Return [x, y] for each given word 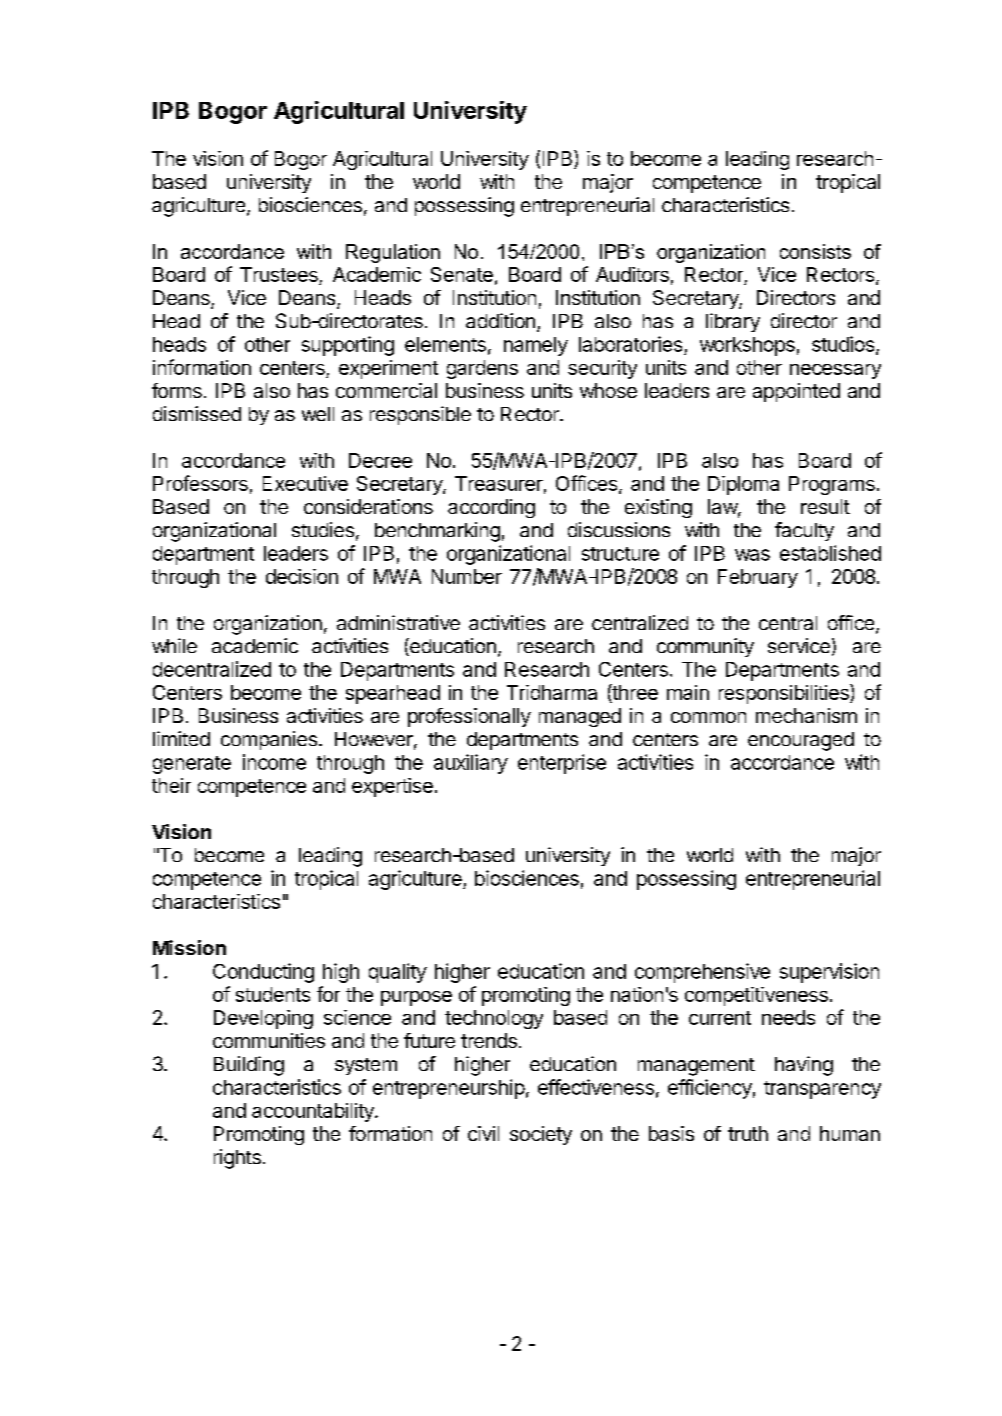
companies [269, 740]
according [491, 508]
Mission [189, 947]
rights [237, 1159]
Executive [305, 483]
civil [483, 1133]
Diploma [743, 485]
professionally [469, 717]
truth [748, 1133]
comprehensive [702, 973]
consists [815, 251]
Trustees [280, 276]
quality [398, 973]
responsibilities [785, 694]
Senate [462, 274]
